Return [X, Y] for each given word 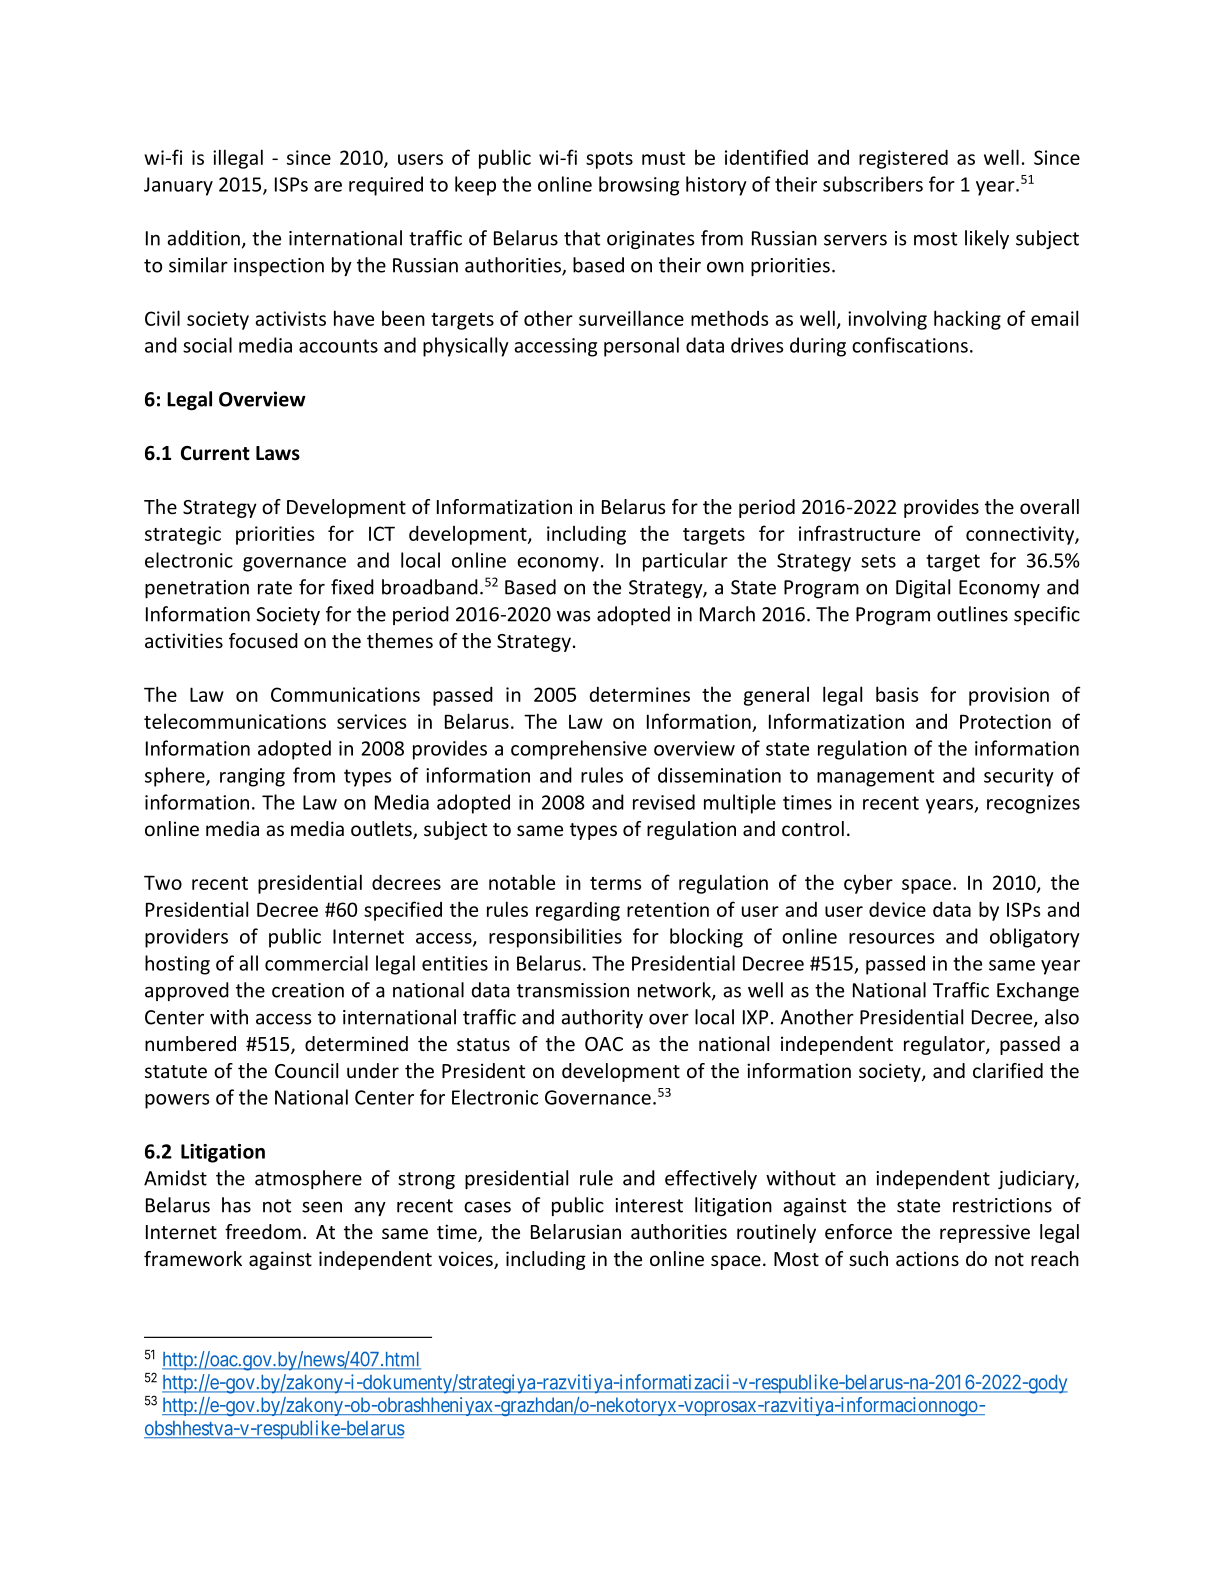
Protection [1005, 721]
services [371, 721]
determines [639, 694]
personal [641, 347]
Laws [278, 453]
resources [891, 938]
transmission [573, 990]
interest [649, 1205]
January [178, 186]
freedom [263, 1231]
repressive [985, 1233]
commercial [316, 963]
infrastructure [859, 533]
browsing [639, 186]
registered [903, 159]
